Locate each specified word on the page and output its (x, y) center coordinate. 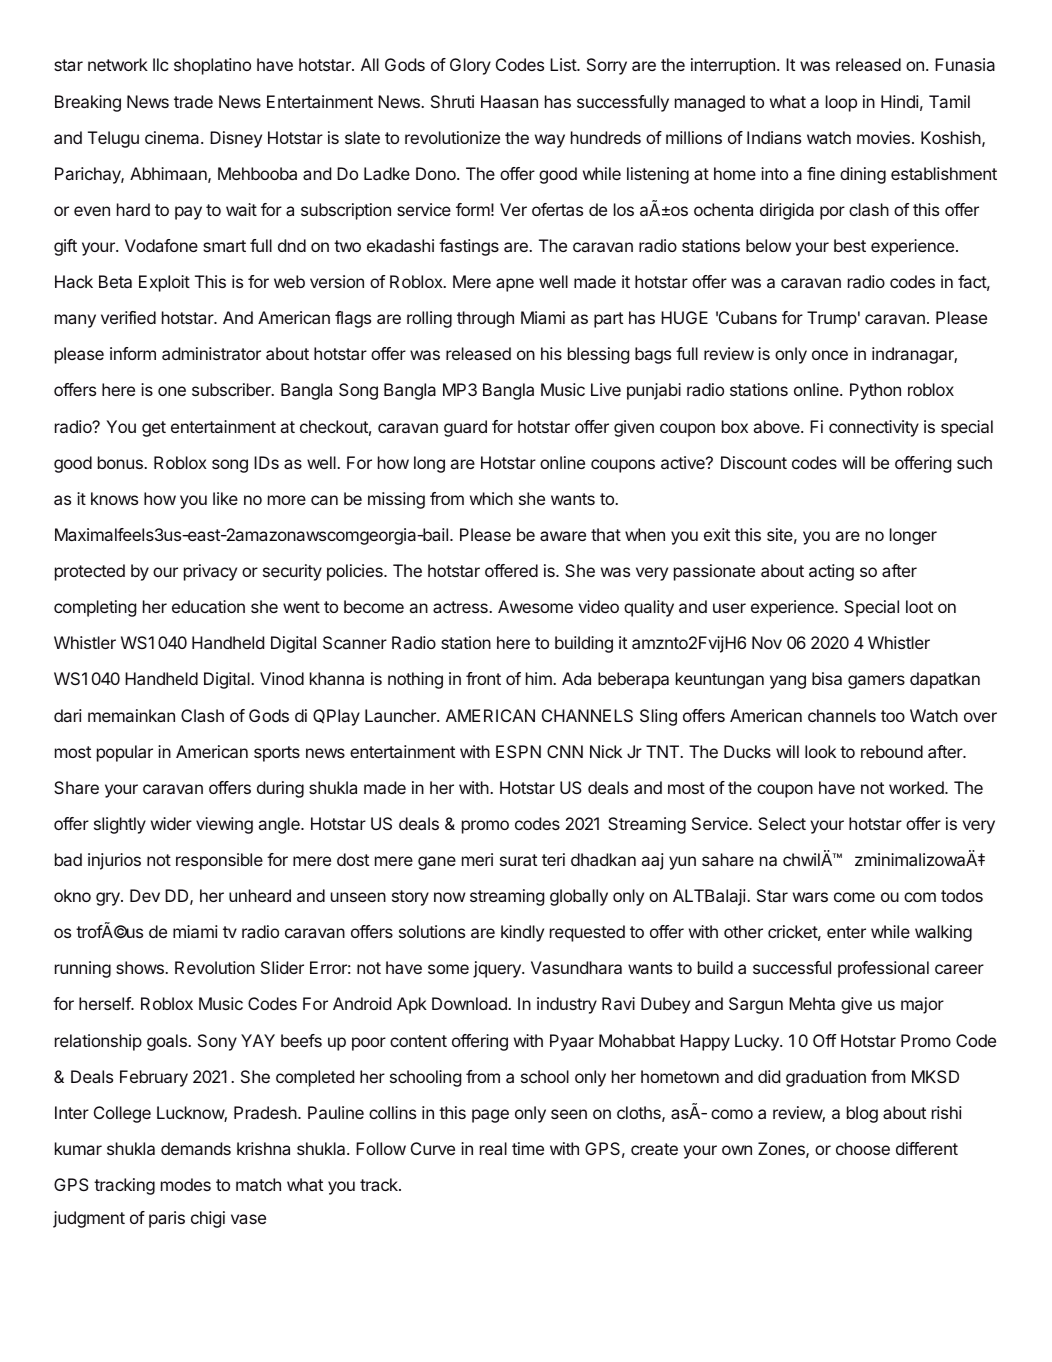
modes (186, 1184)
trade (193, 101)
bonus (121, 462)
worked (917, 787)
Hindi (900, 101)
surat (518, 860)
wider (171, 823)
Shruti (452, 101)
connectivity (874, 428)
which (491, 498)
